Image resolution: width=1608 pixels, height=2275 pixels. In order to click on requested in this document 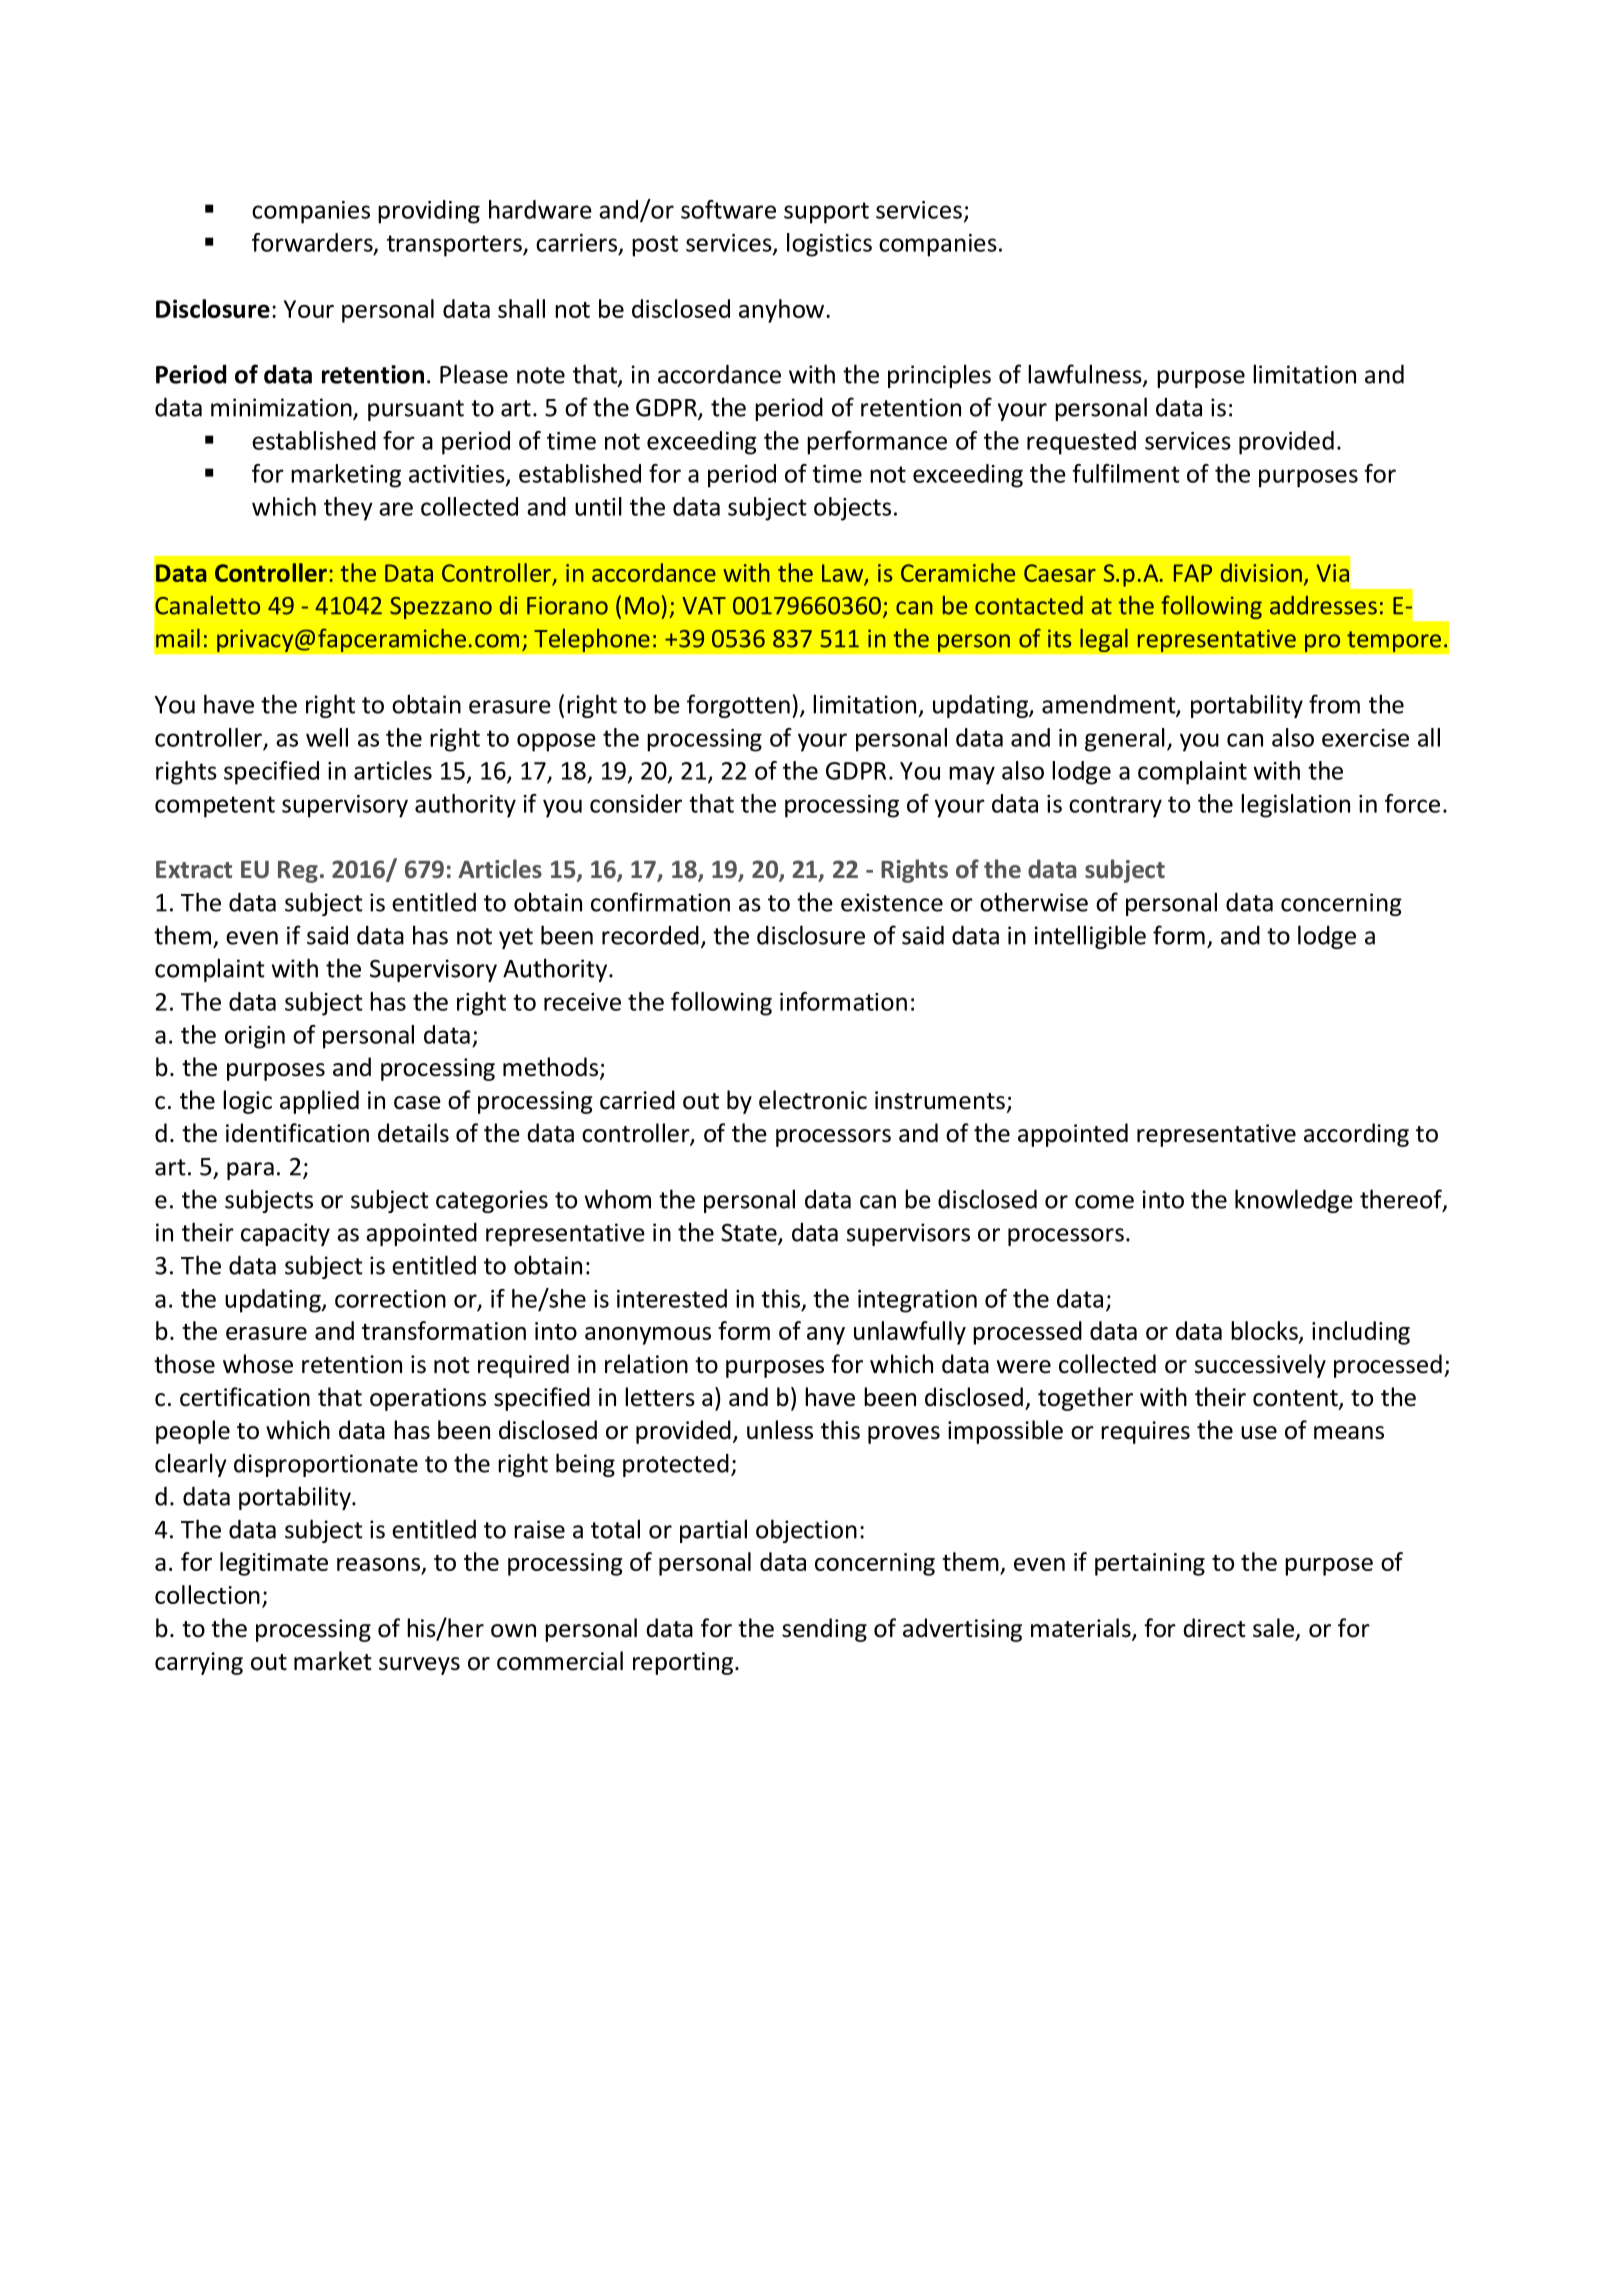, I will do `click(1081, 443)`.
